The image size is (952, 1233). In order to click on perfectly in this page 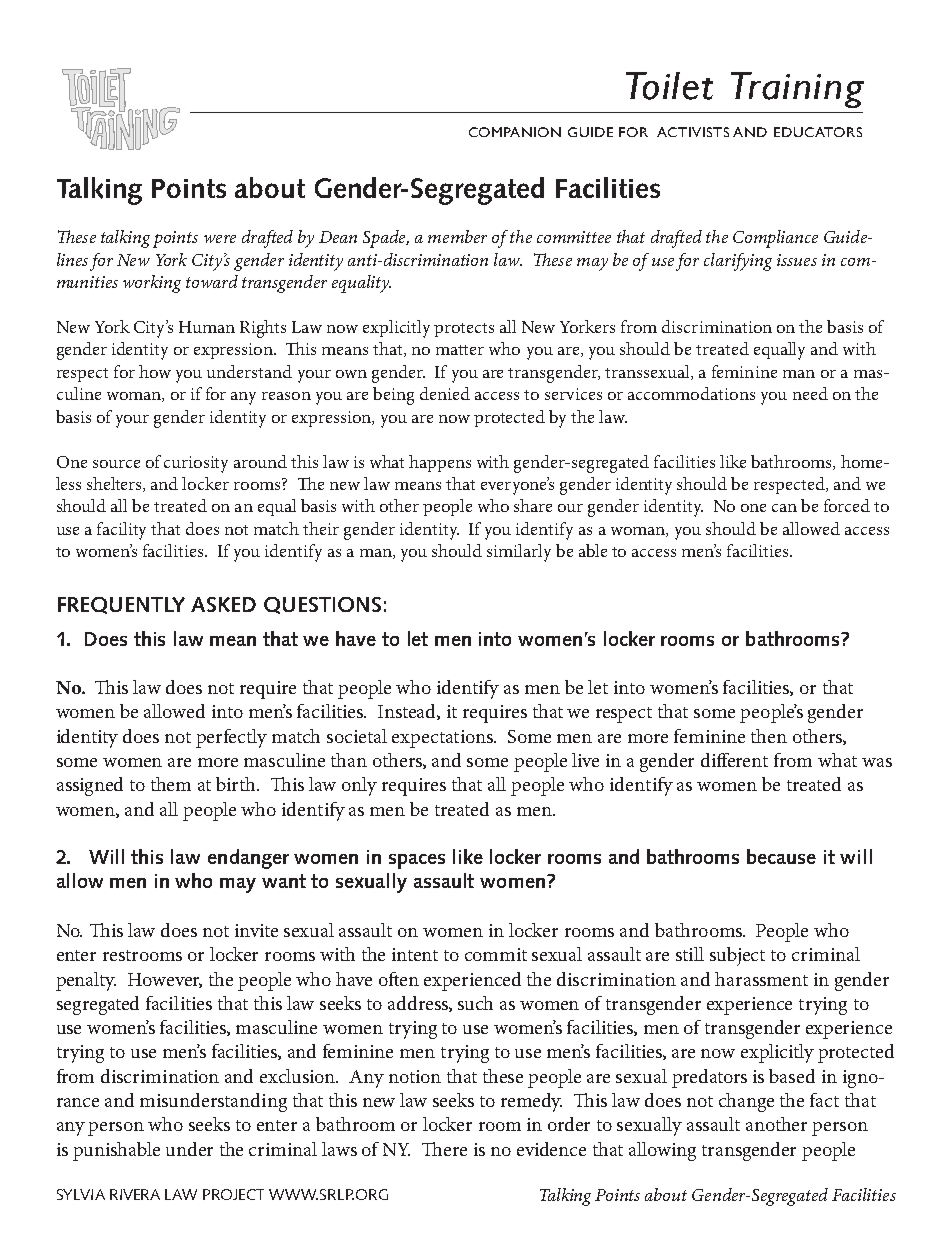, I will do `click(231, 738)`.
